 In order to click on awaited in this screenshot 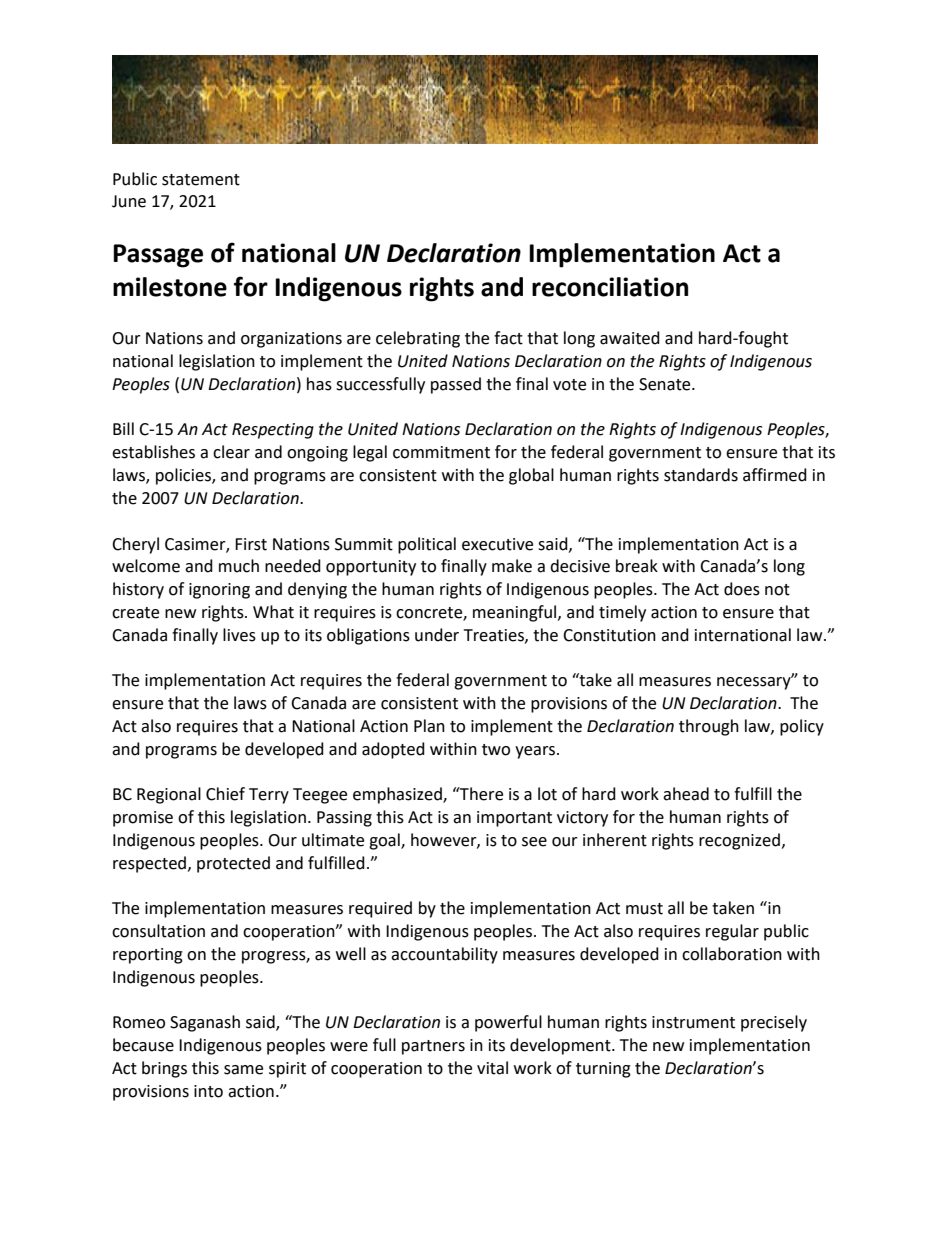, I will do `click(630, 338)`.
